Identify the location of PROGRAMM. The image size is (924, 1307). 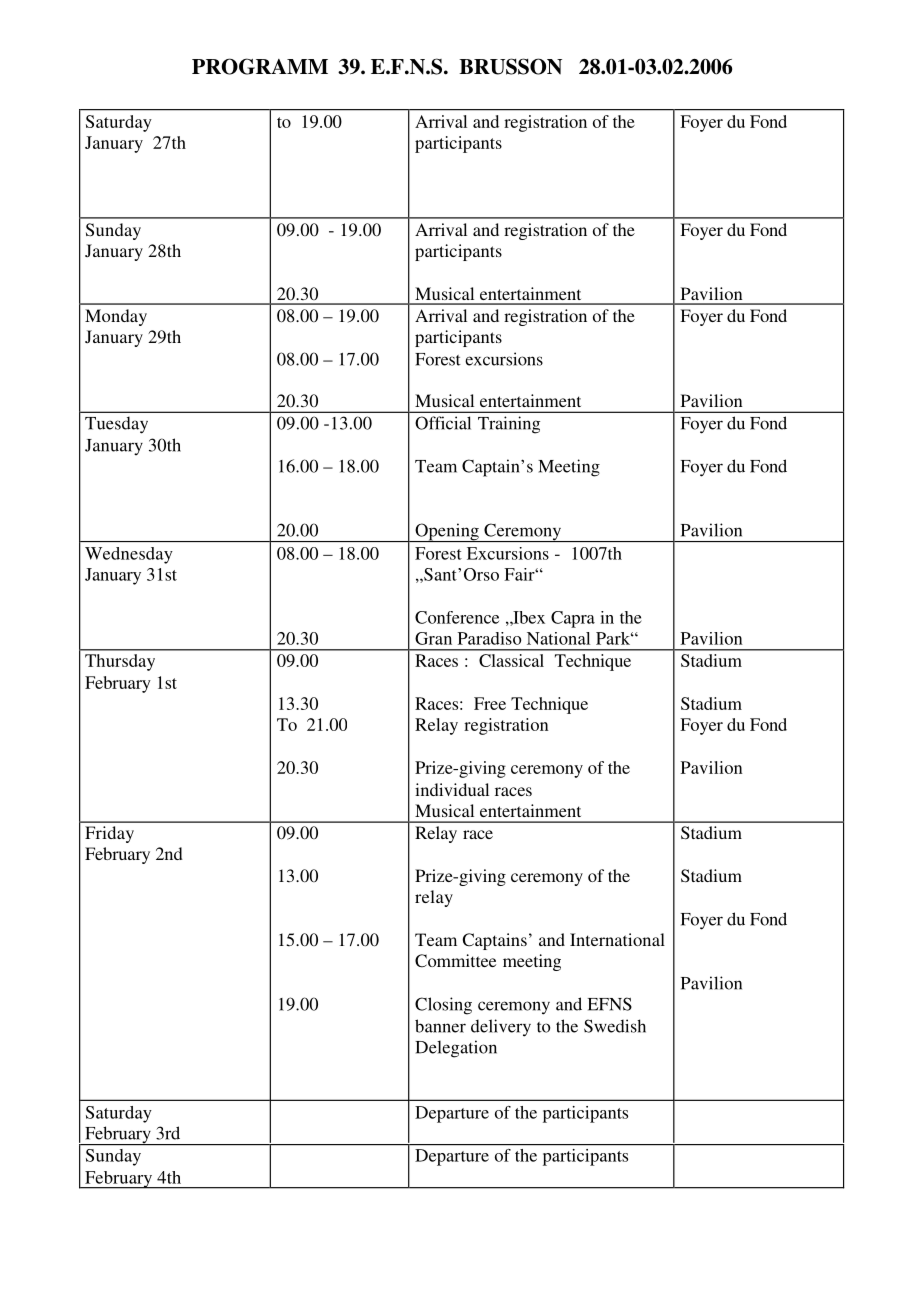
(260, 66).
